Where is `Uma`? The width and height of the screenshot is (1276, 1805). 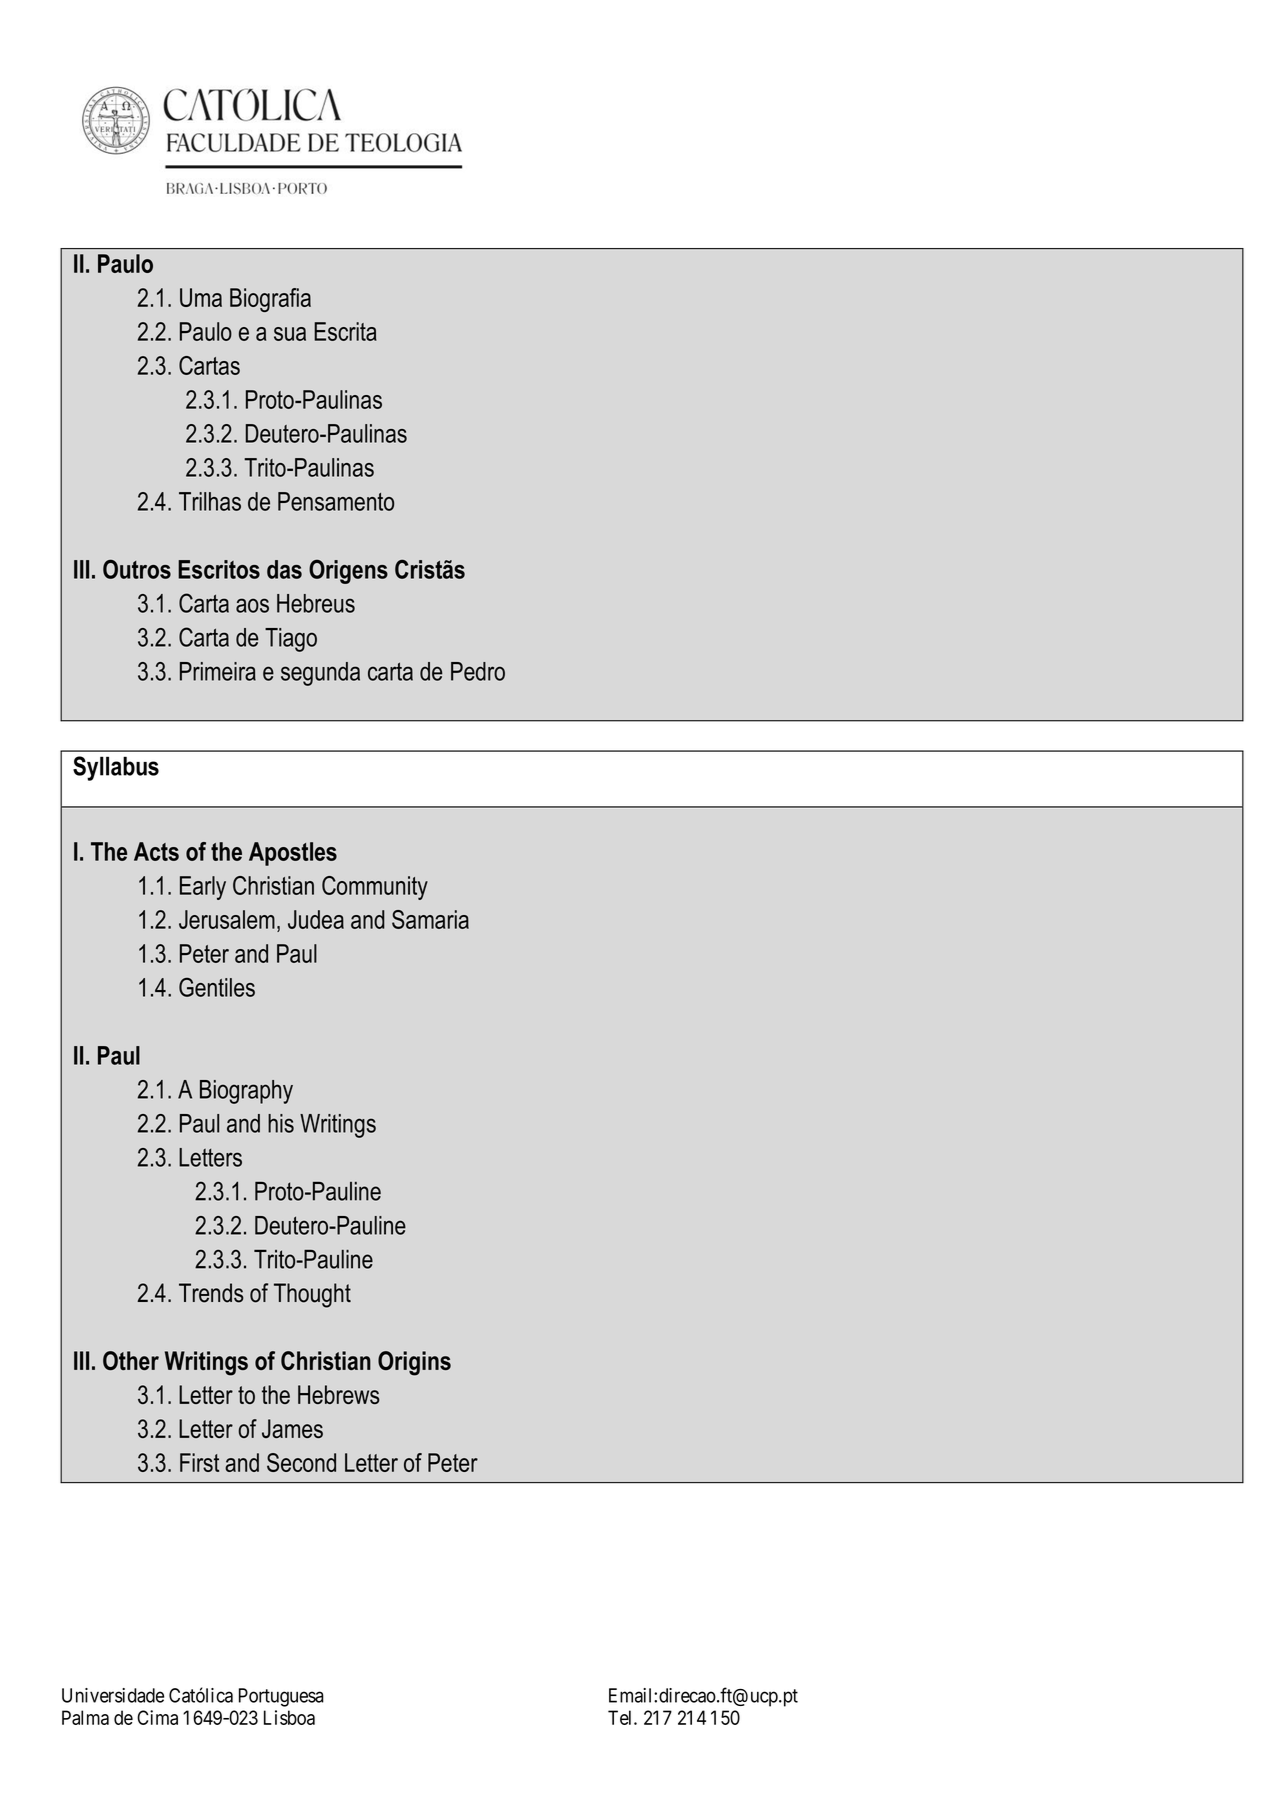 Uma is located at coordinates (201, 297).
